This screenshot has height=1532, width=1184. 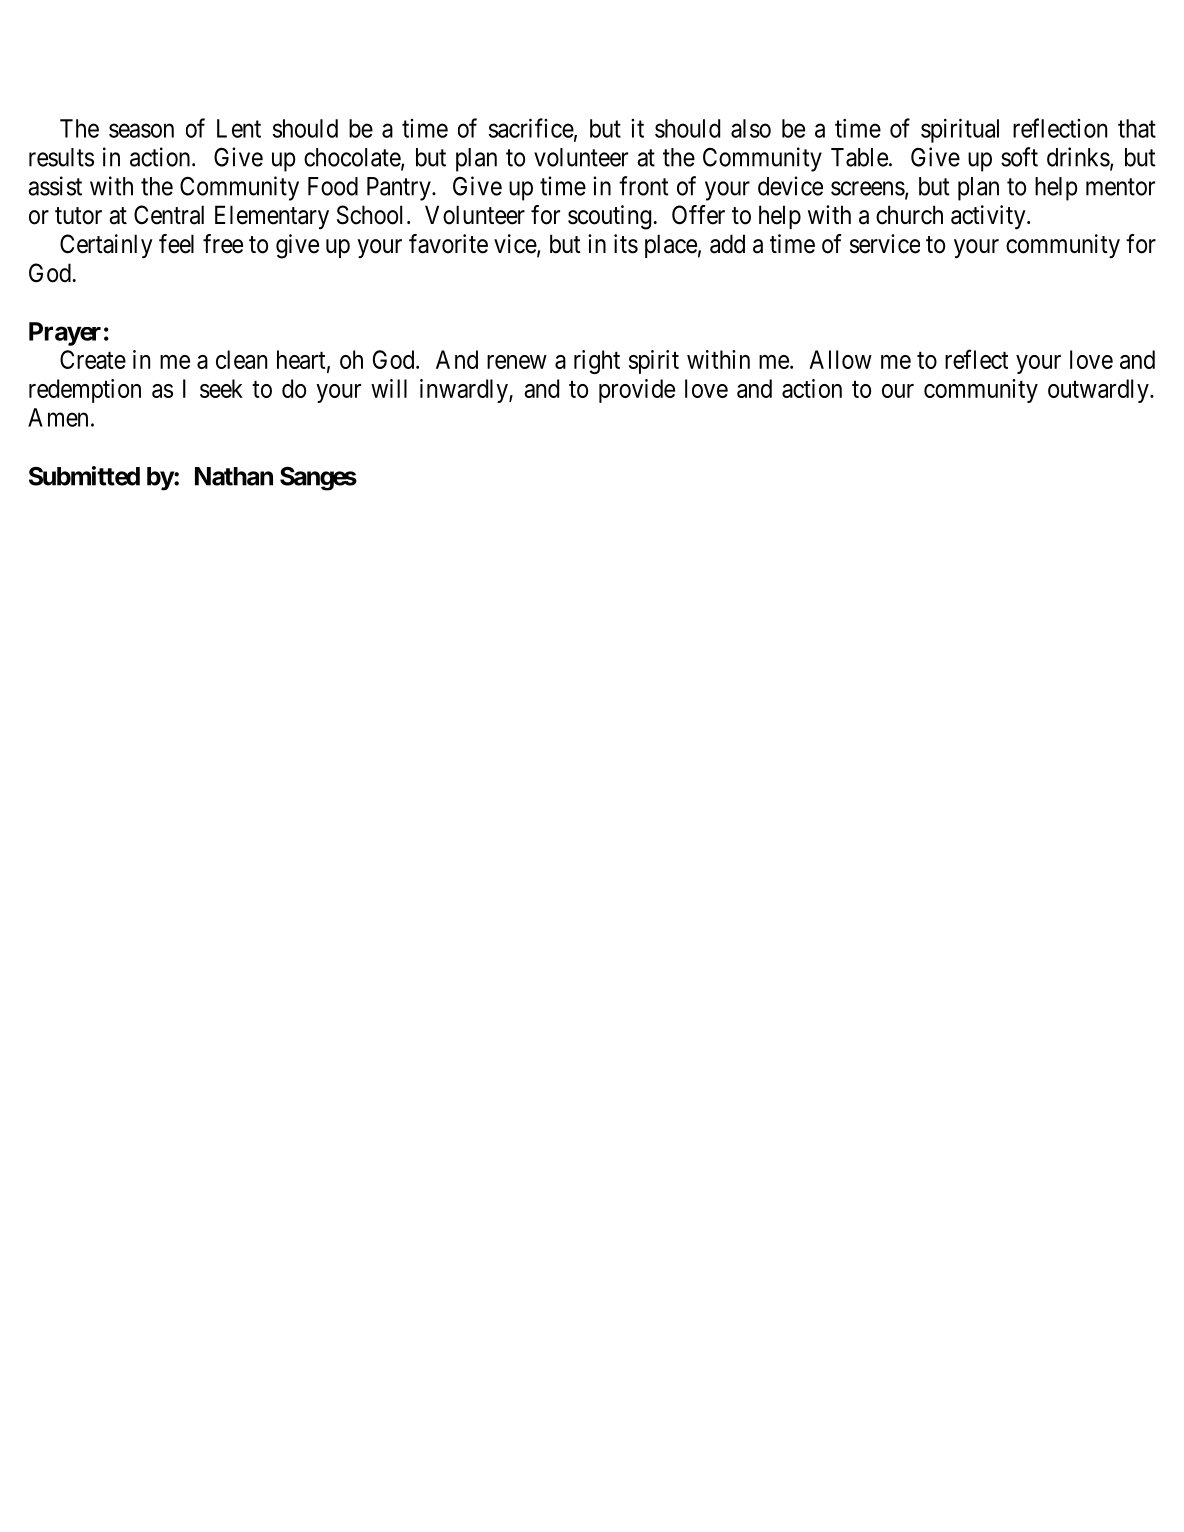 I want to click on provide, so click(x=637, y=391).
